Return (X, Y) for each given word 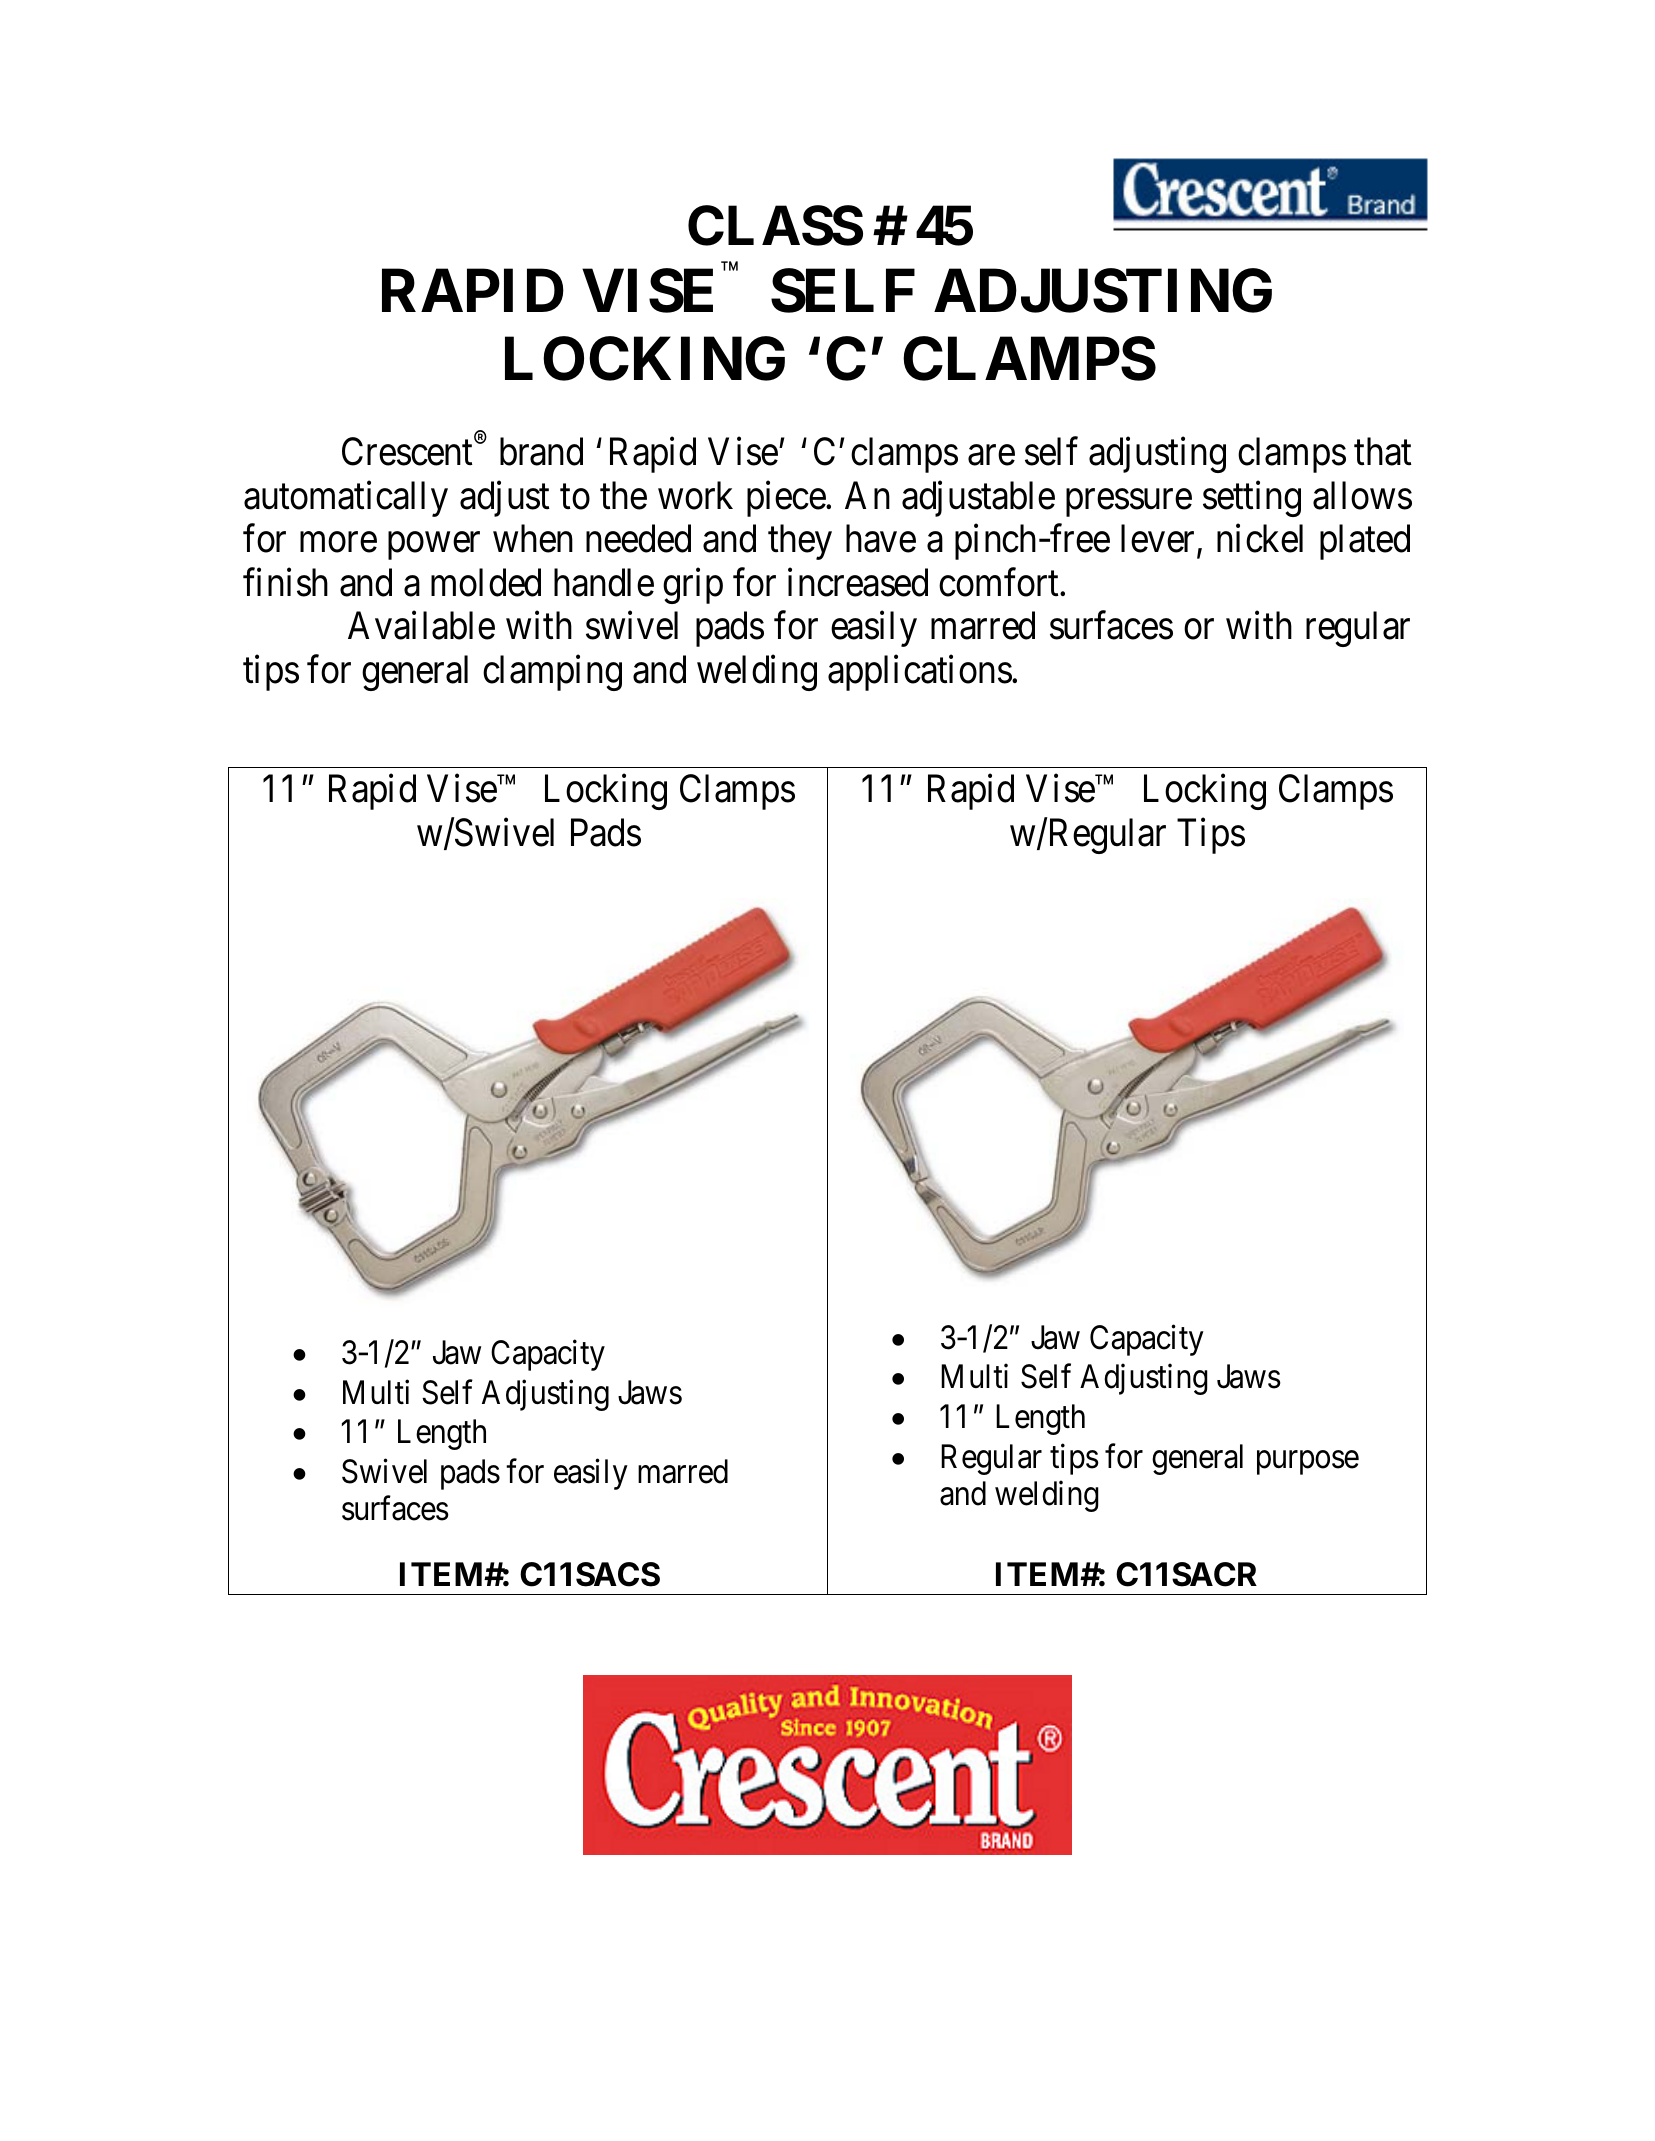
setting (1252, 499)
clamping (552, 673)
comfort (1000, 582)
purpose (1308, 1463)
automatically (346, 499)
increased (858, 582)
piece (787, 499)
